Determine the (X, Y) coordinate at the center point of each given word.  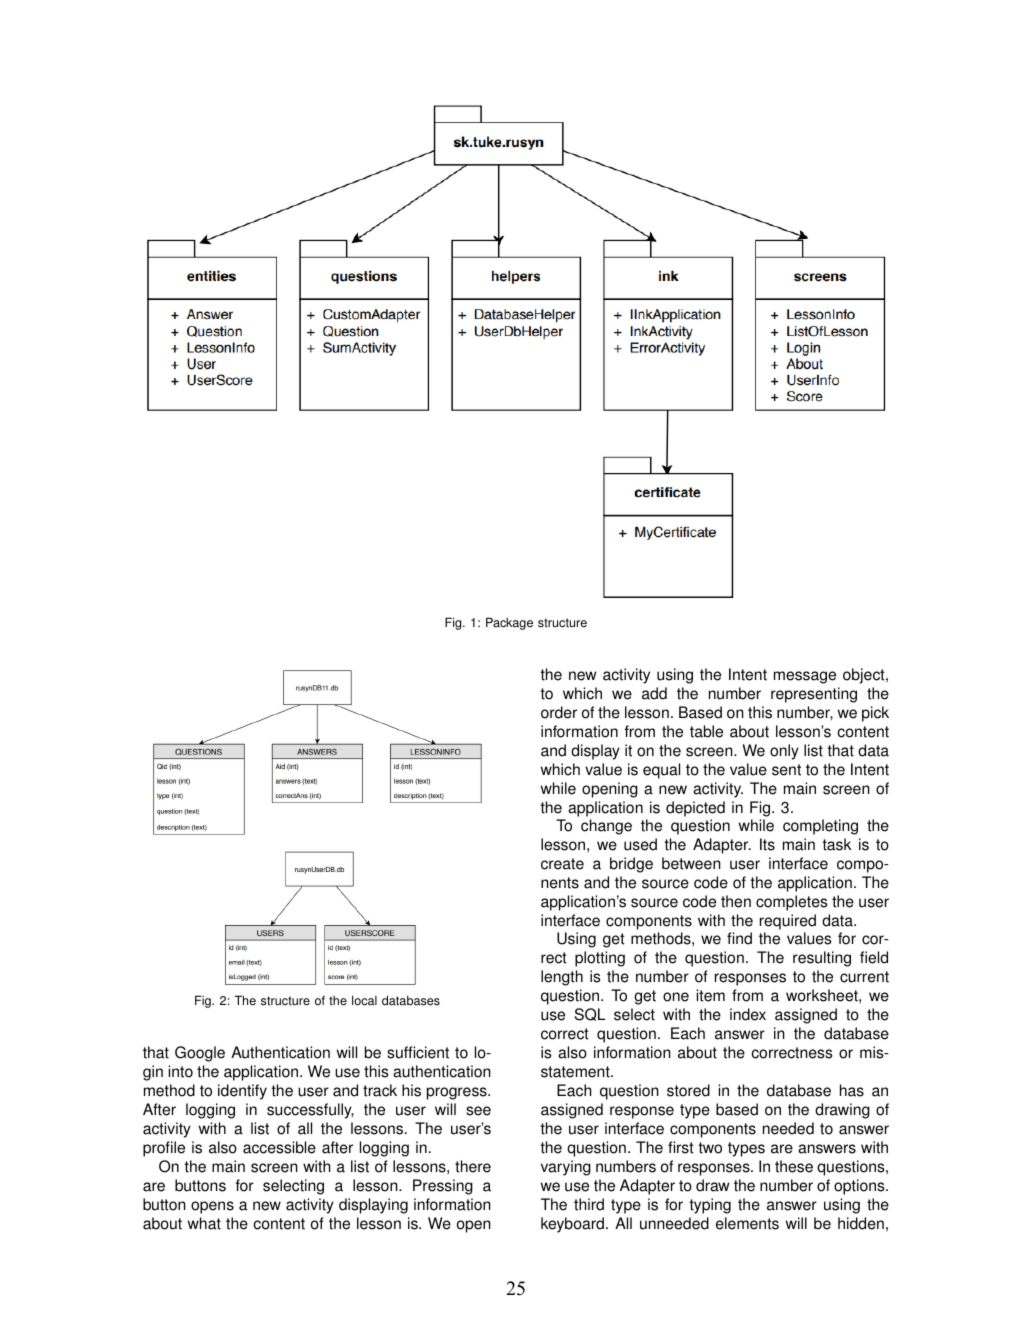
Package (509, 623)
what (204, 1223)
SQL (590, 1014)
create (562, 864)
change (606, 827)
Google (200, 1054)
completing (820, 827)
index (748, 1014)
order (559, 712)
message (805, 677)
